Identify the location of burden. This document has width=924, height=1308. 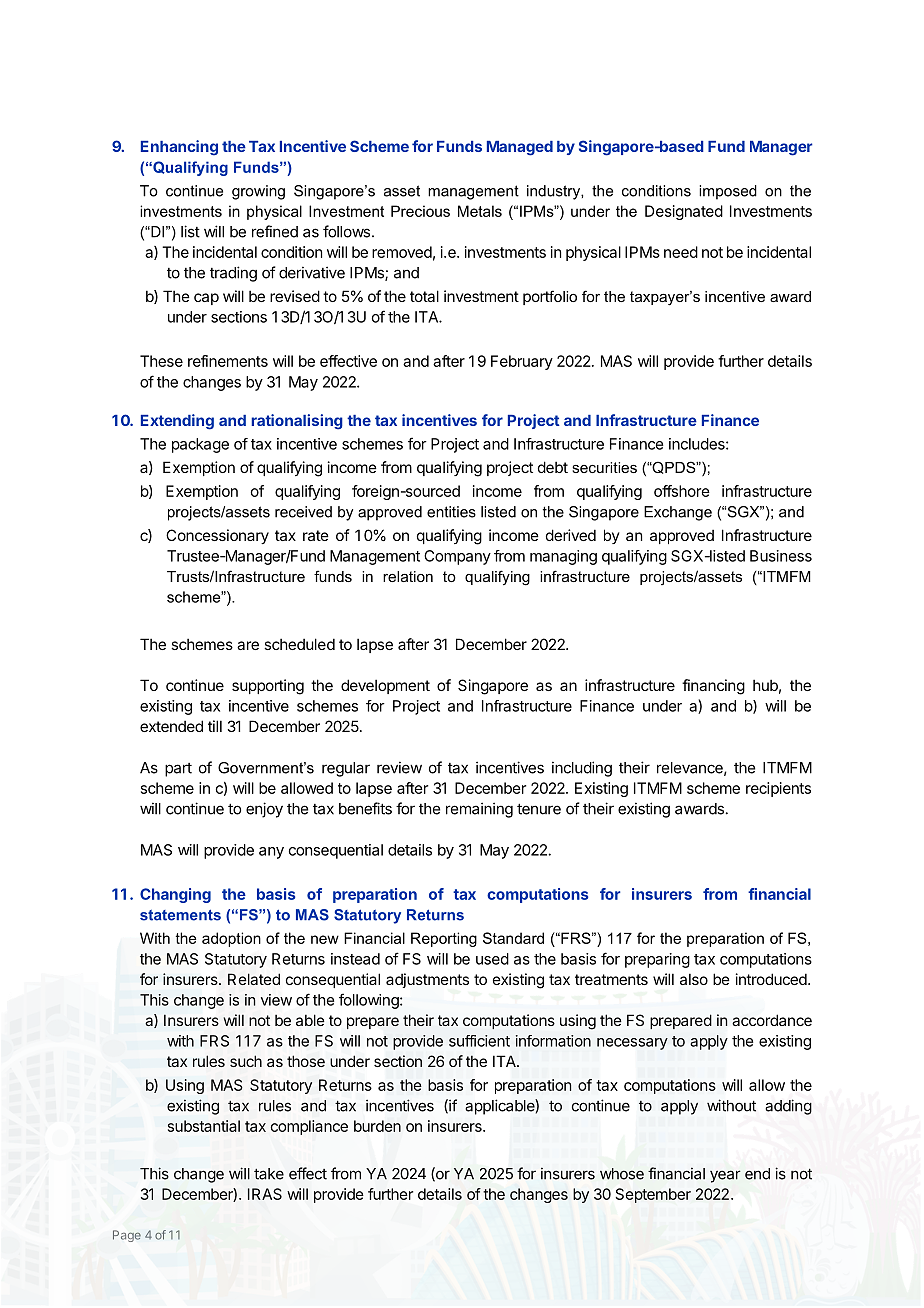
(377, 1126).
